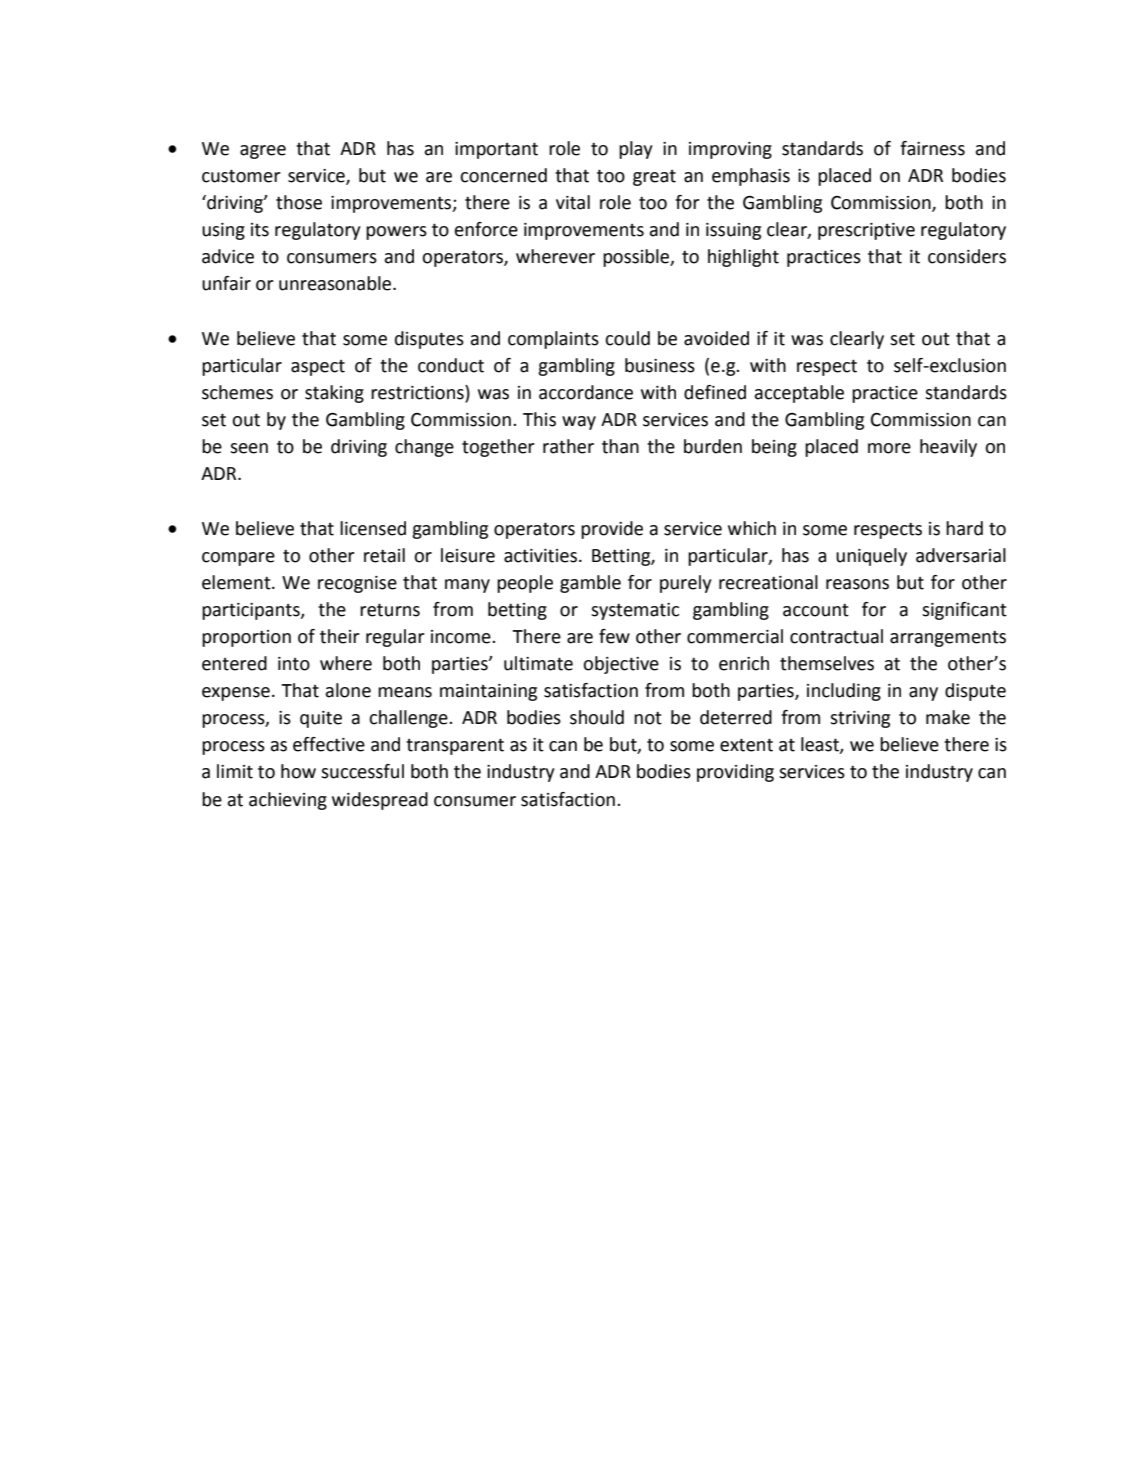  Describe the element at coordinates (298, 771) in the screenshot. I see `how` at that location.
